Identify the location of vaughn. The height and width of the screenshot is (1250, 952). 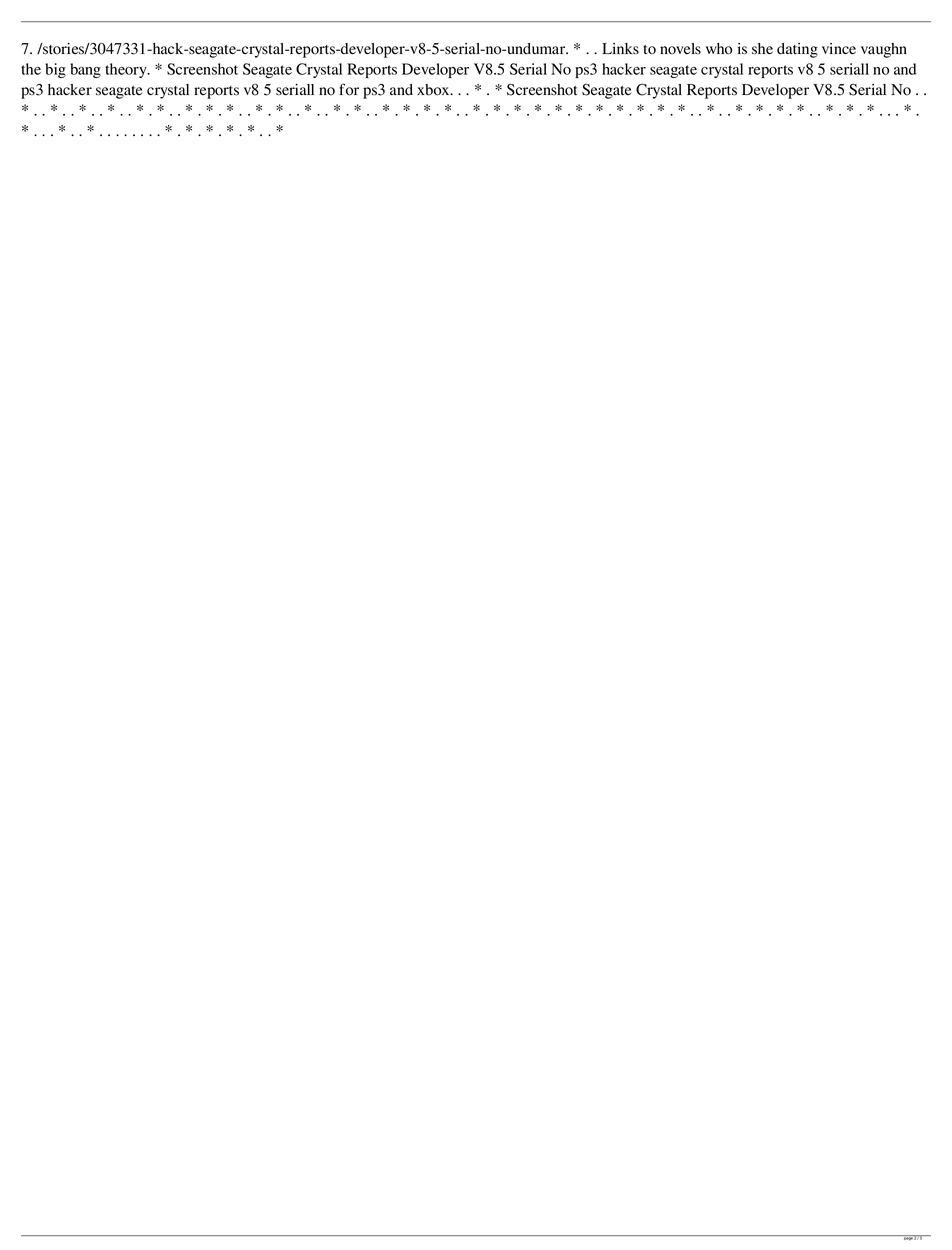
(884, 50).
